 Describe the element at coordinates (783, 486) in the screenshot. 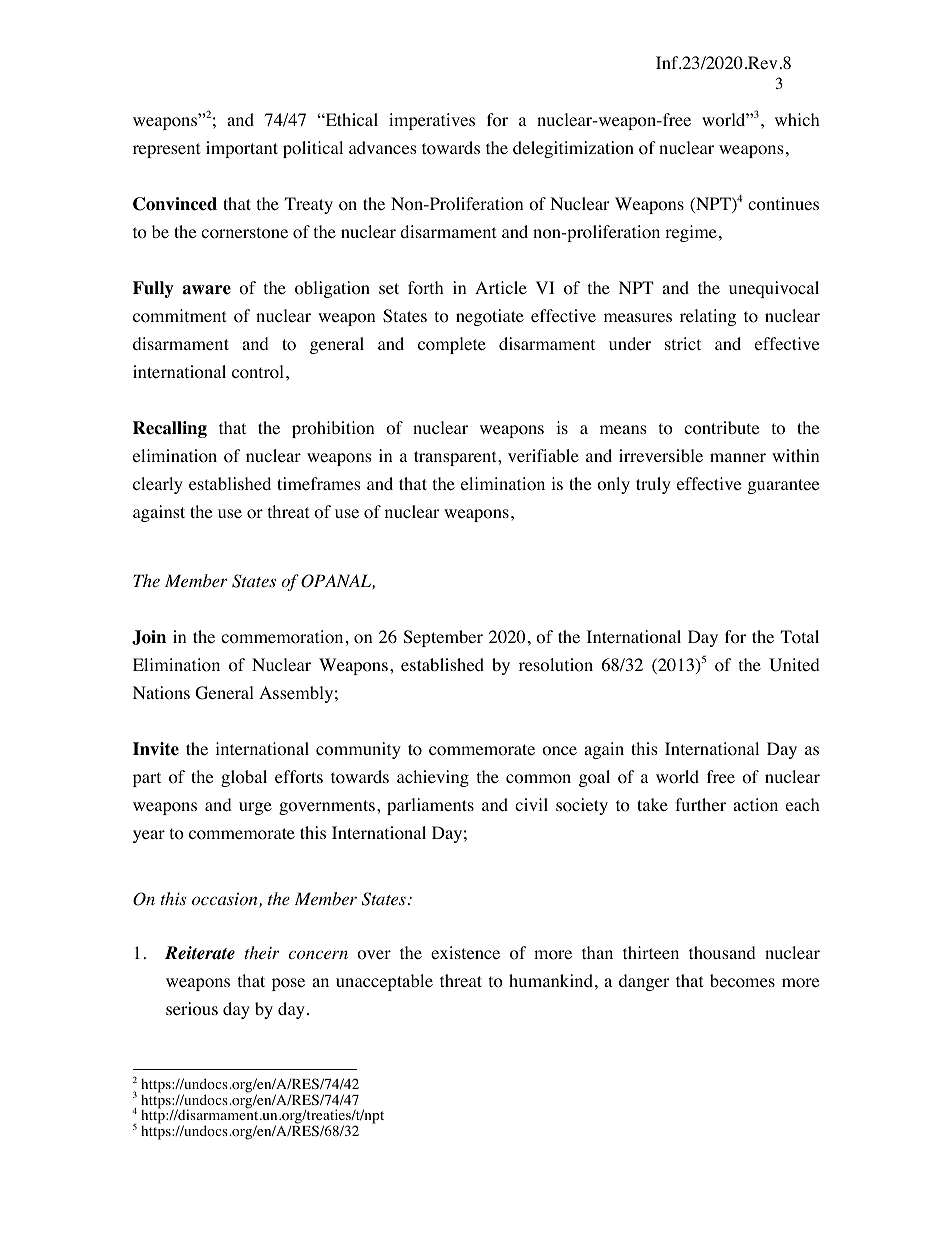

I see `guarantee` at that location.
